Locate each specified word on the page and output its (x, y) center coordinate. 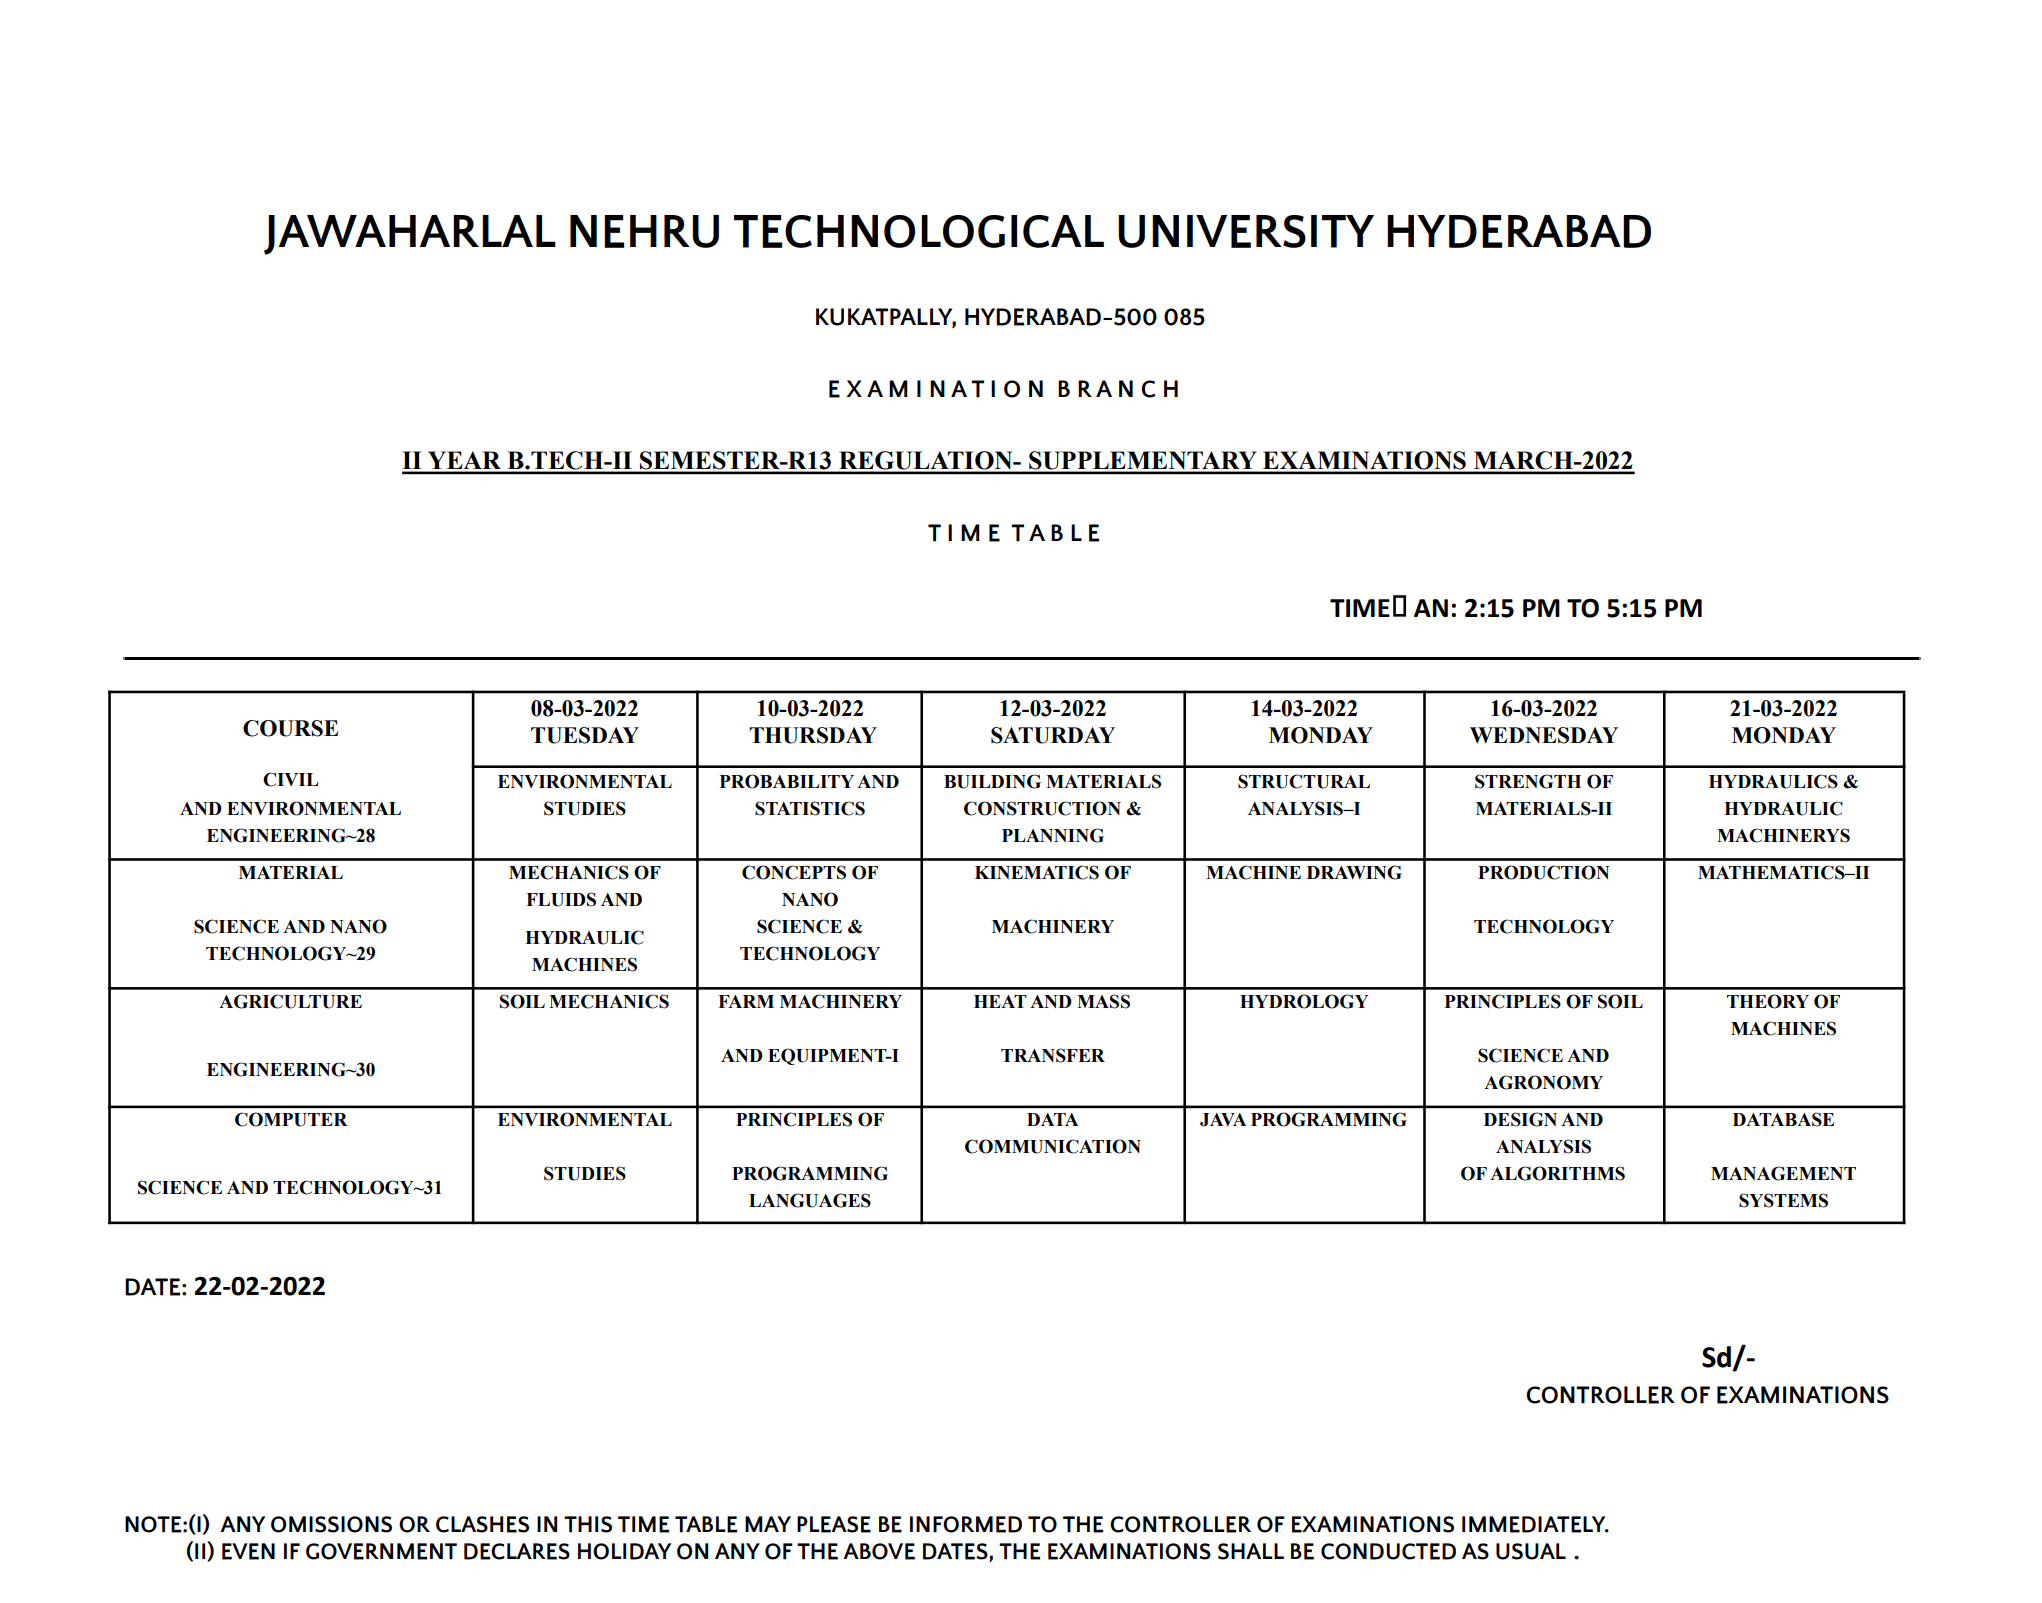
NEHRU (644, 231)
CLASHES (482, 1524)
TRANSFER (1053, 1055)
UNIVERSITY (1246, 231)
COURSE (290, 728)
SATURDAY (1053, 735)
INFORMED (966, 1524)
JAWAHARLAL (410, 235)
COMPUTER (291, 1119)
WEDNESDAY (1544, 735)
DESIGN (1520, 1119)
